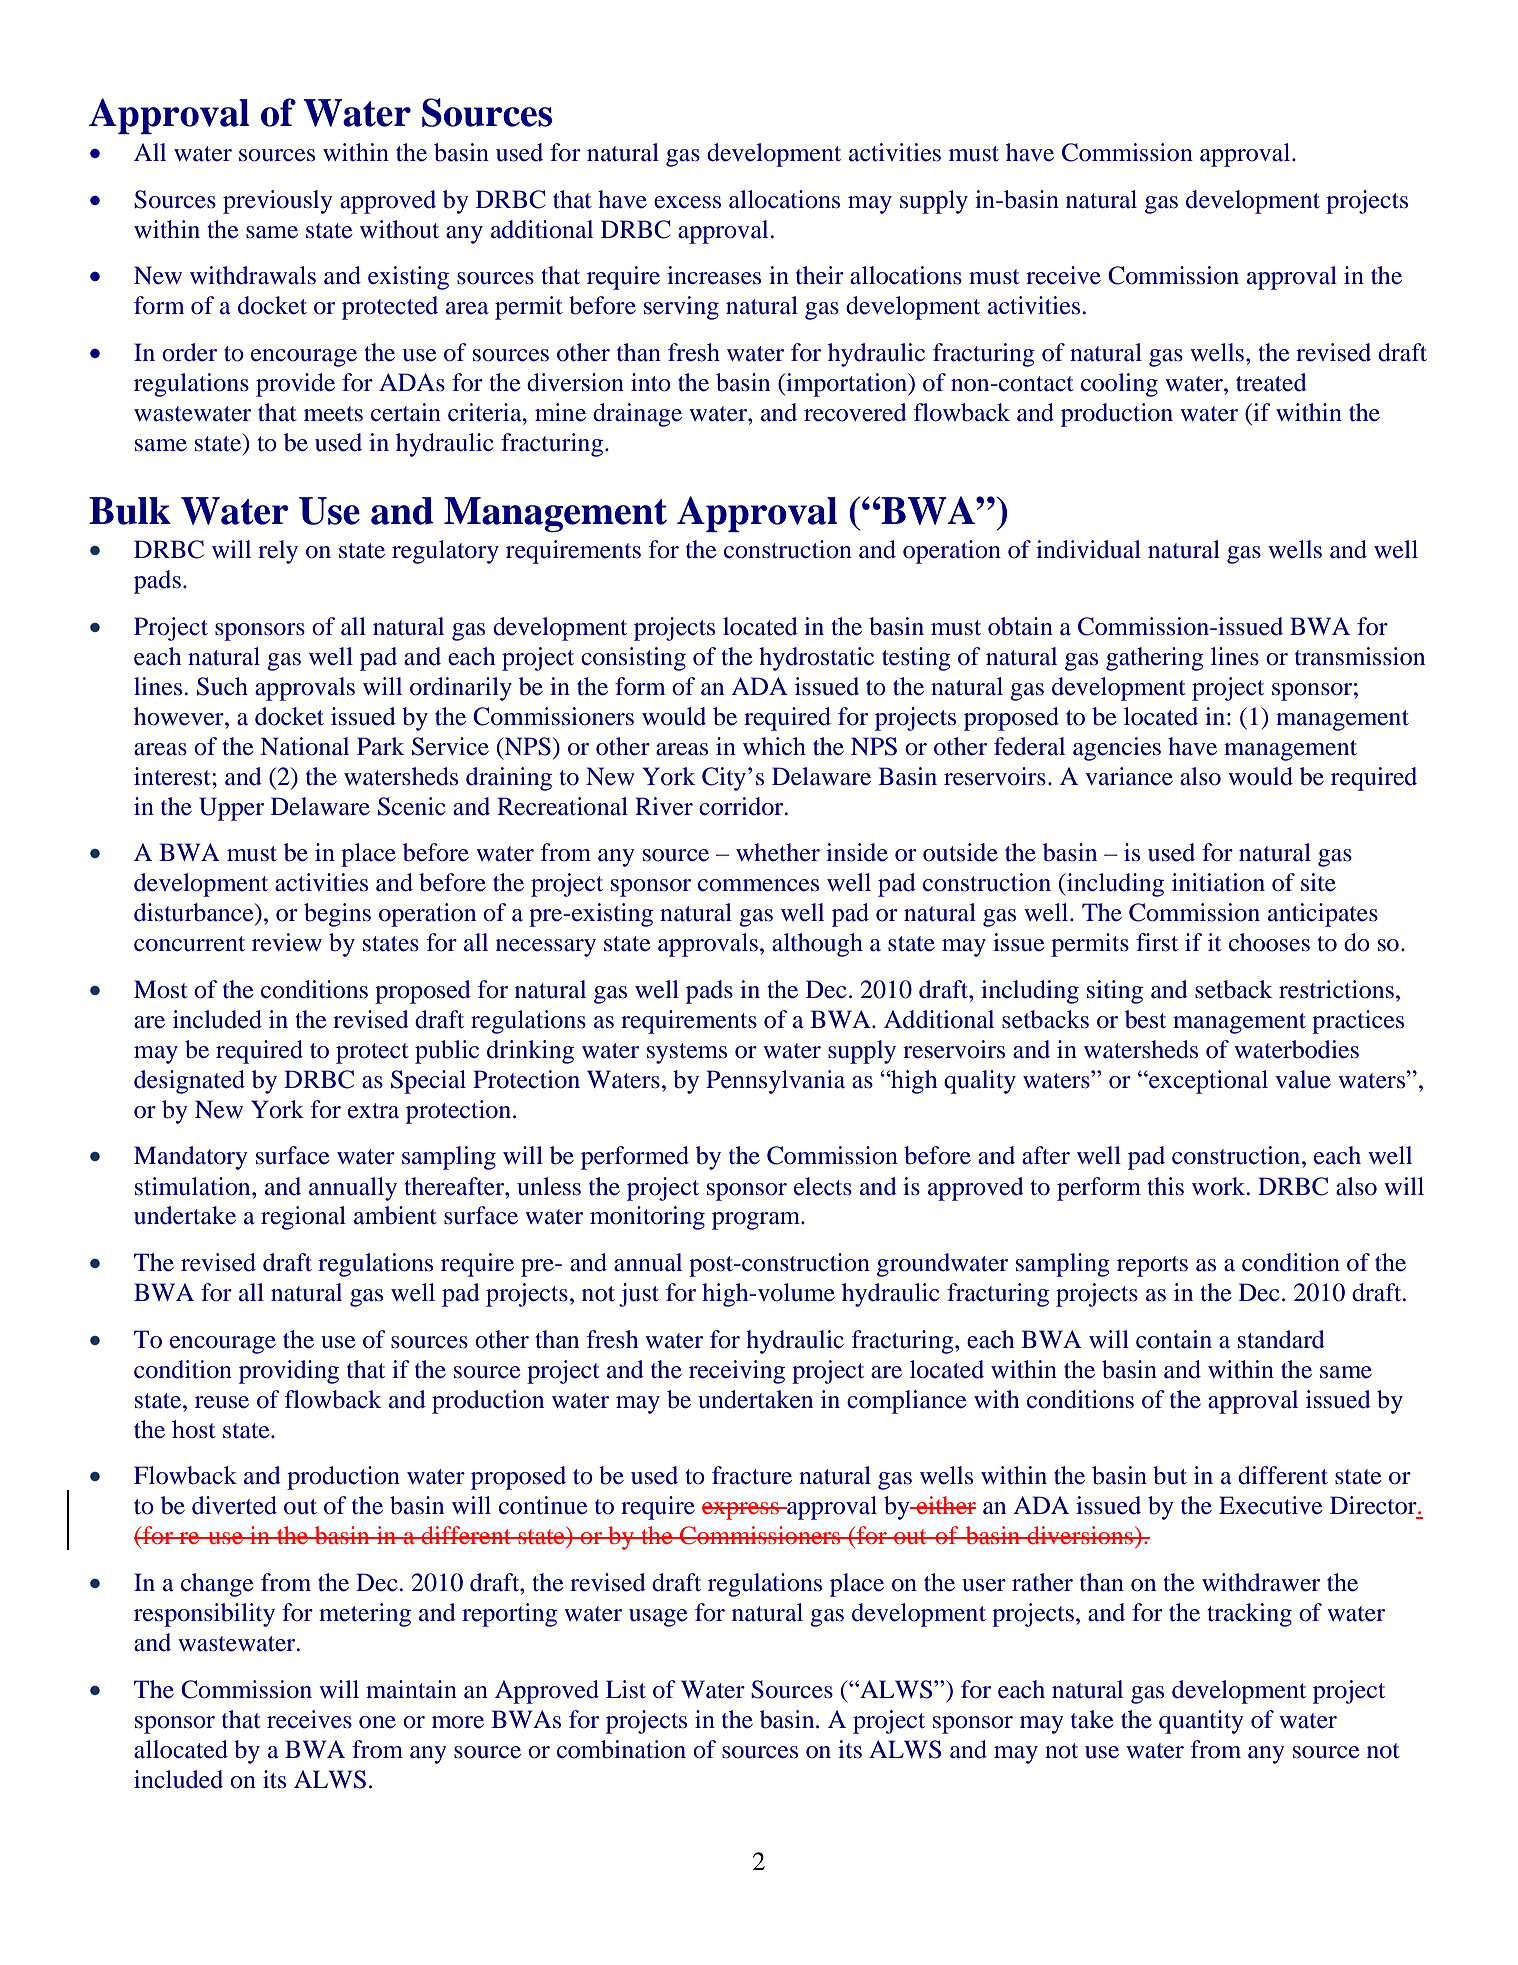  What do you see at coordinates (411, 1689) in the screenshot?
I see `maintain` at bounding box center [411, 1689].
